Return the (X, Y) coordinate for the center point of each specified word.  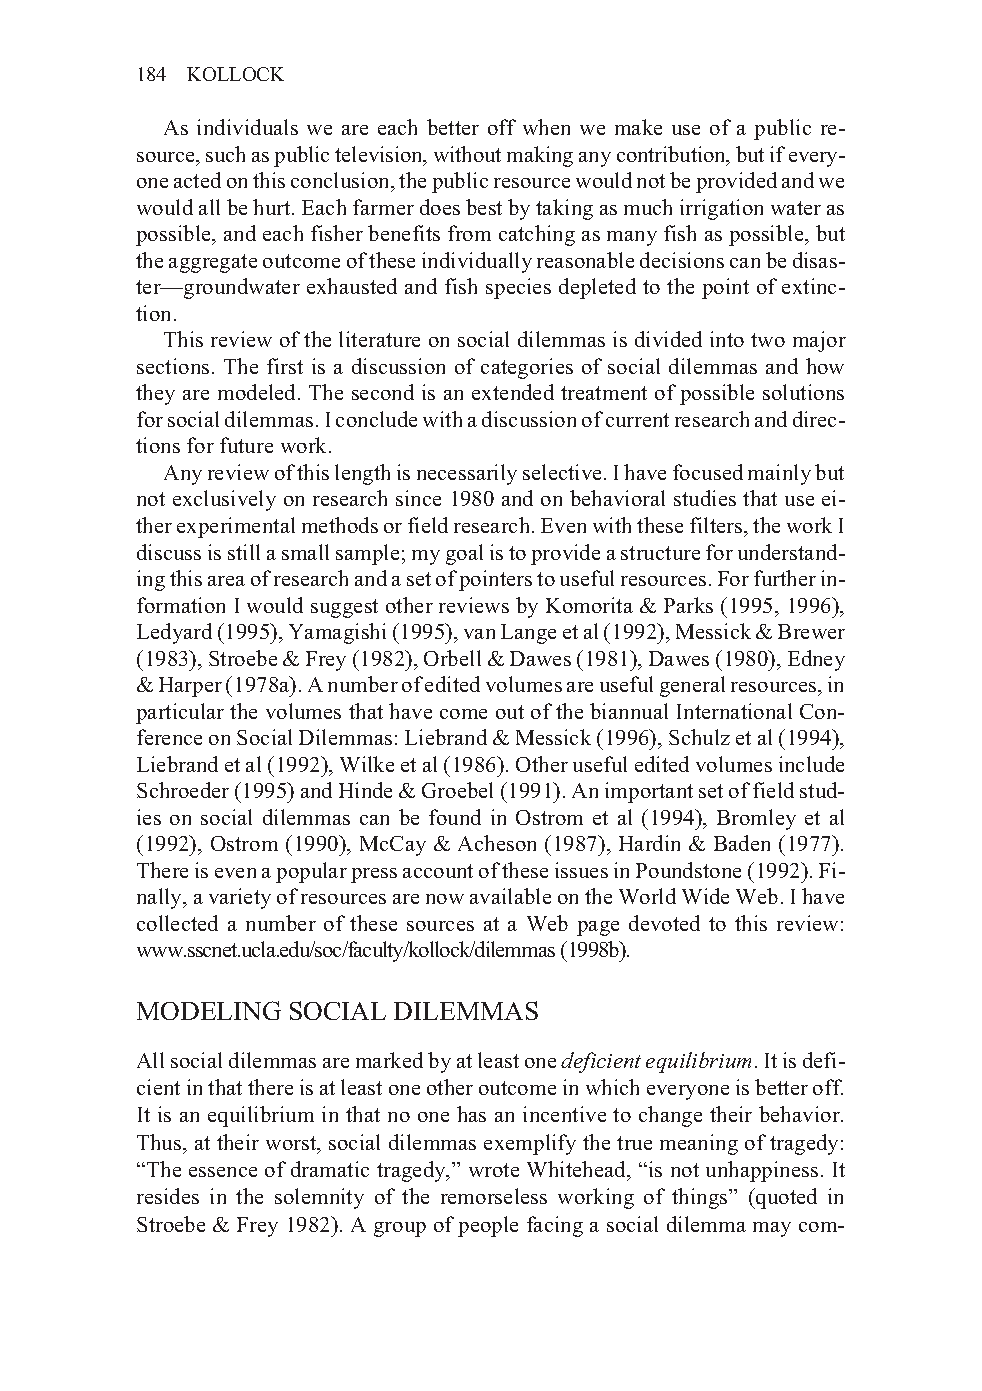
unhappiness (762, 1171)
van (479, 634)
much (648, 207)
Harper (190, 687)
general (692, 686)
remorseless (494, 1196)
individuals (247, 127)
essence (223, 1172)
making (540, 156)
